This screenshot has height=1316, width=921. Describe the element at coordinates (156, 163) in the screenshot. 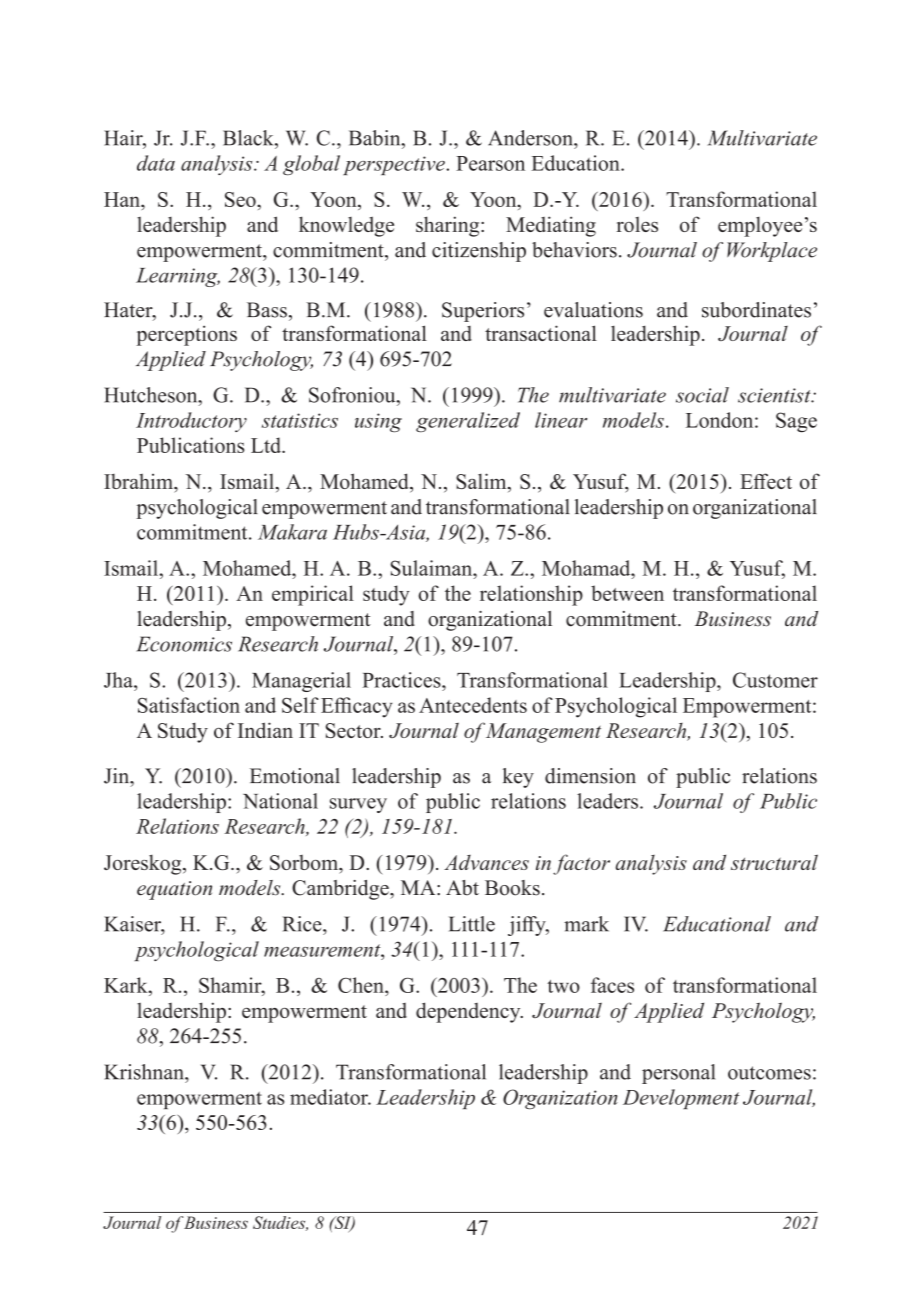

I see `data` at that location.
